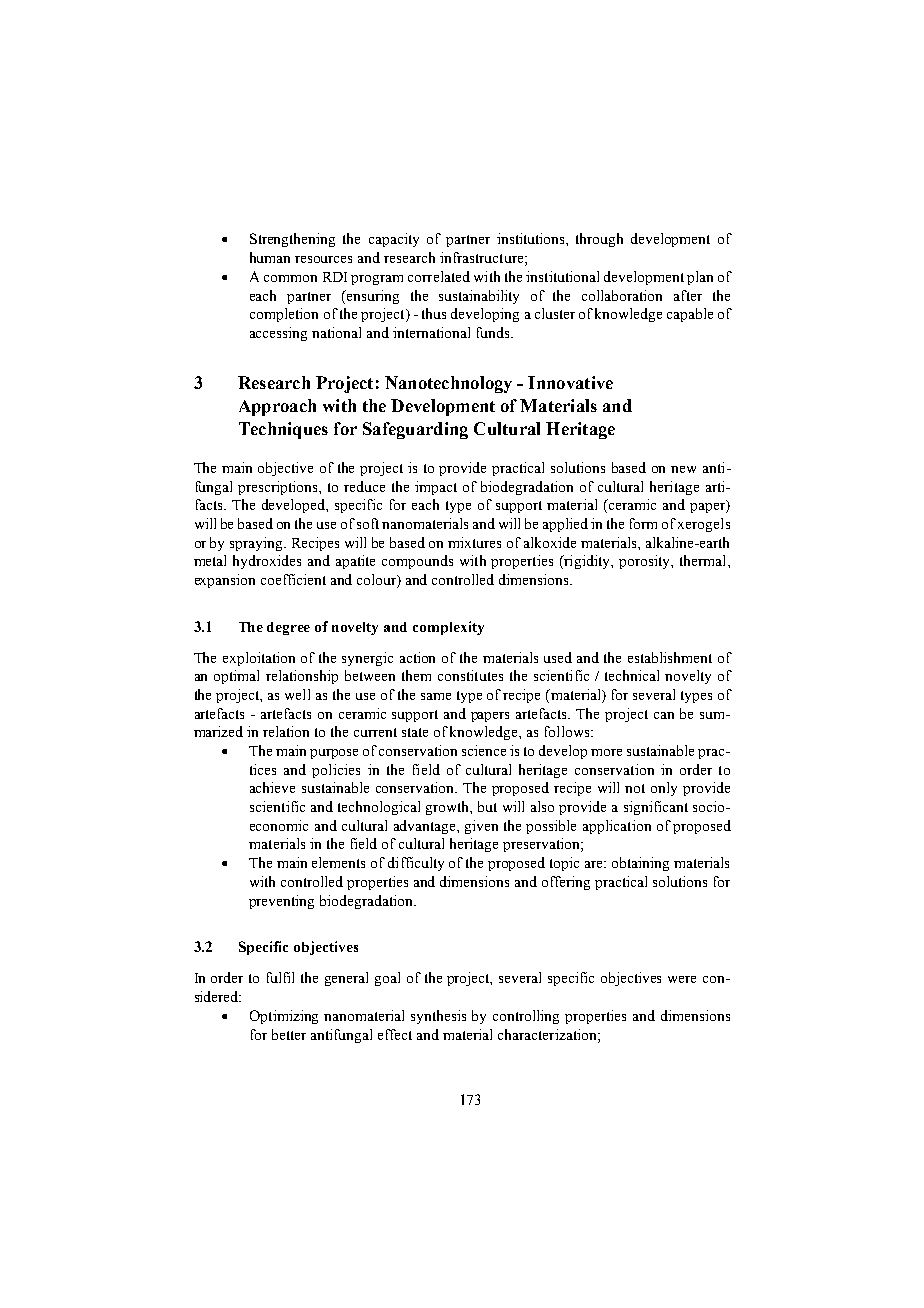 The height and width of the document is (1308, 924). Describe the element at coordinates (484, 750) in the document. I see `science` at that location.
